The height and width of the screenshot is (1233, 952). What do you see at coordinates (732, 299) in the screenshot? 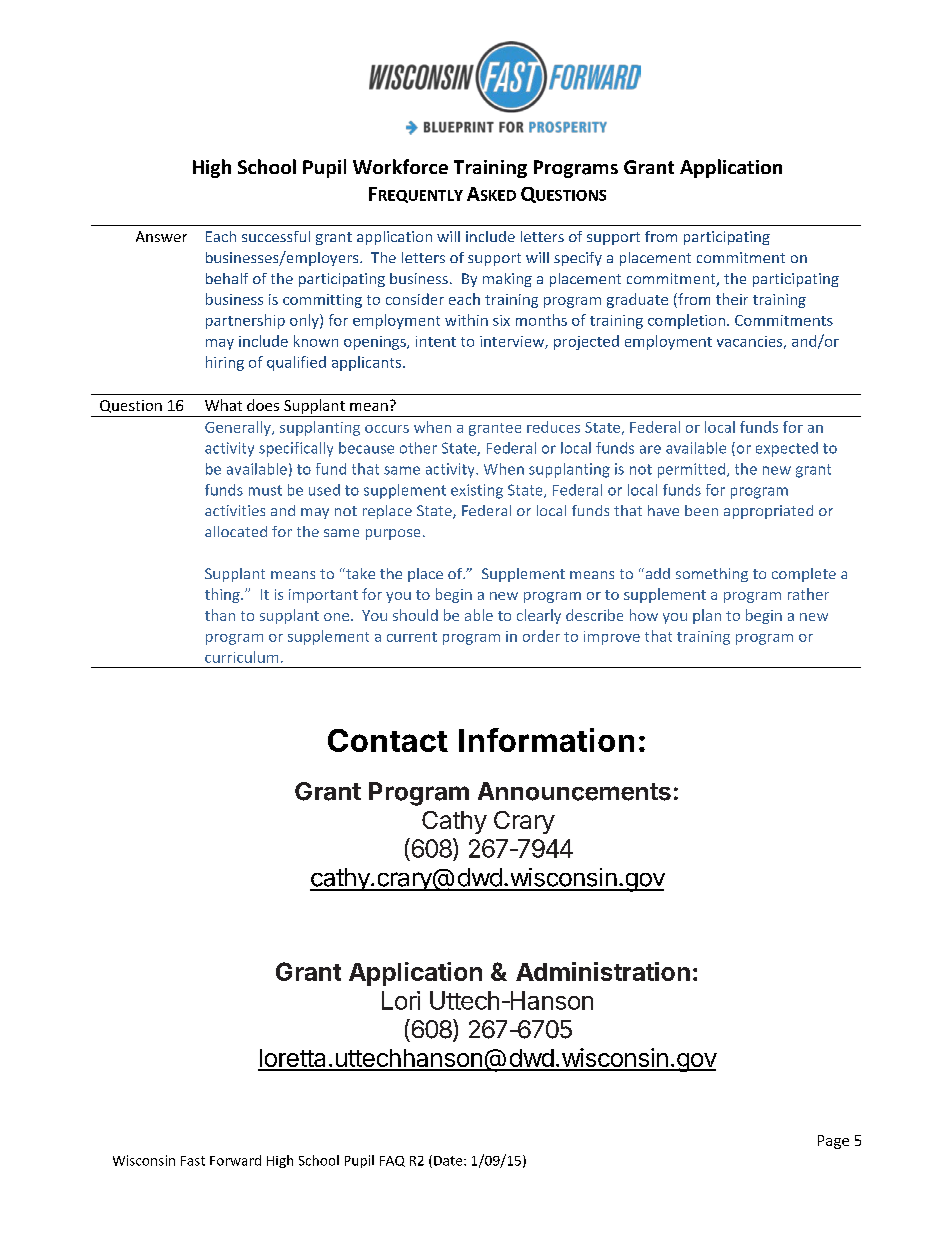
I see `their` at bounding box center [732, 299].
